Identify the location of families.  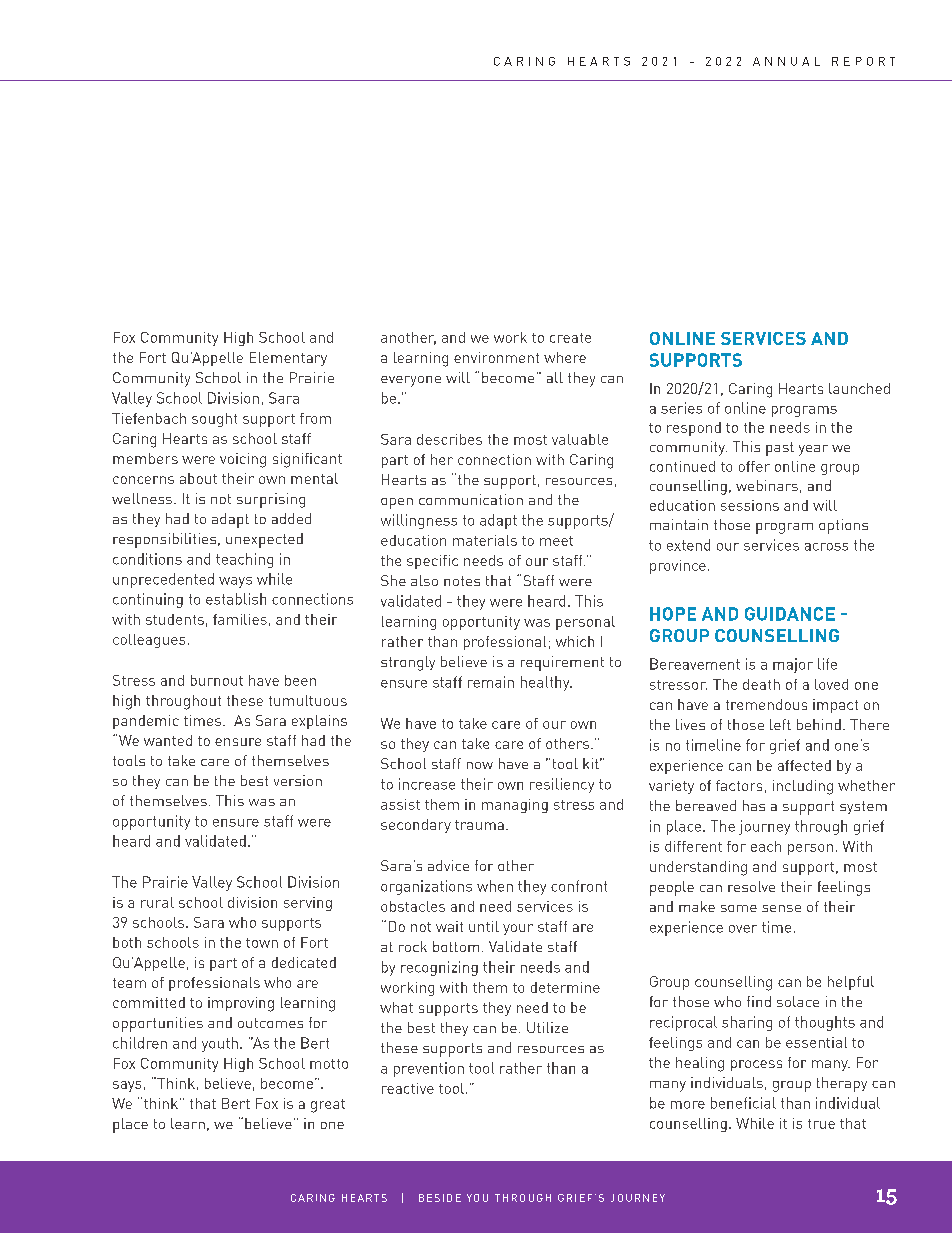
(240, 619).
